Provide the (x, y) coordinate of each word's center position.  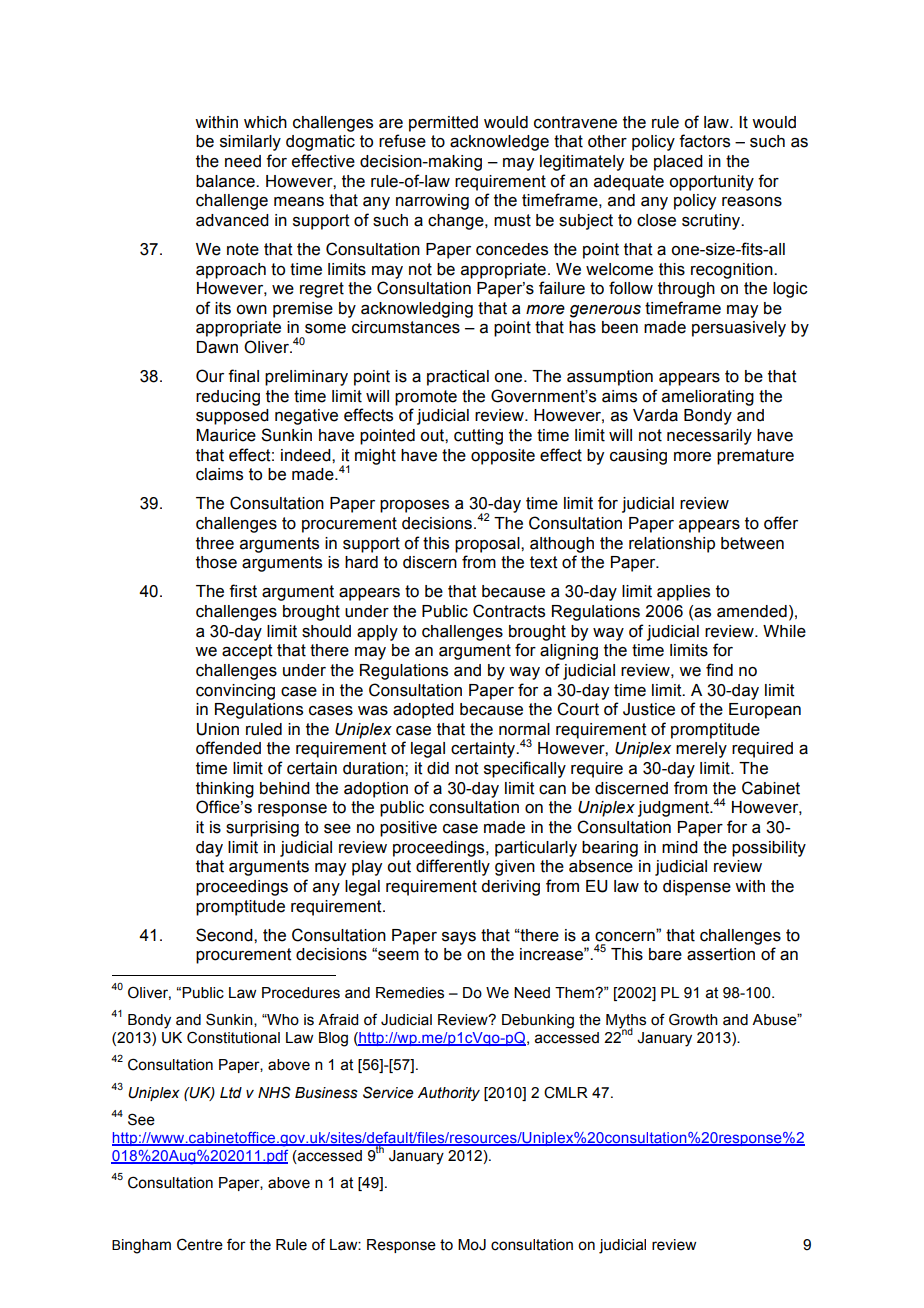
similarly (250, 143)
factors (704, 141)
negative (306, 417)
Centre (200, 1244)
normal (524, 729)
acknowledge (499, 143)
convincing (235, 692)
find (719, 670)
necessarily (709, 437)
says (459, 938)
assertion (721, 954)
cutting (478, 437)
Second (225, 935)
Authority (449, 1094)
